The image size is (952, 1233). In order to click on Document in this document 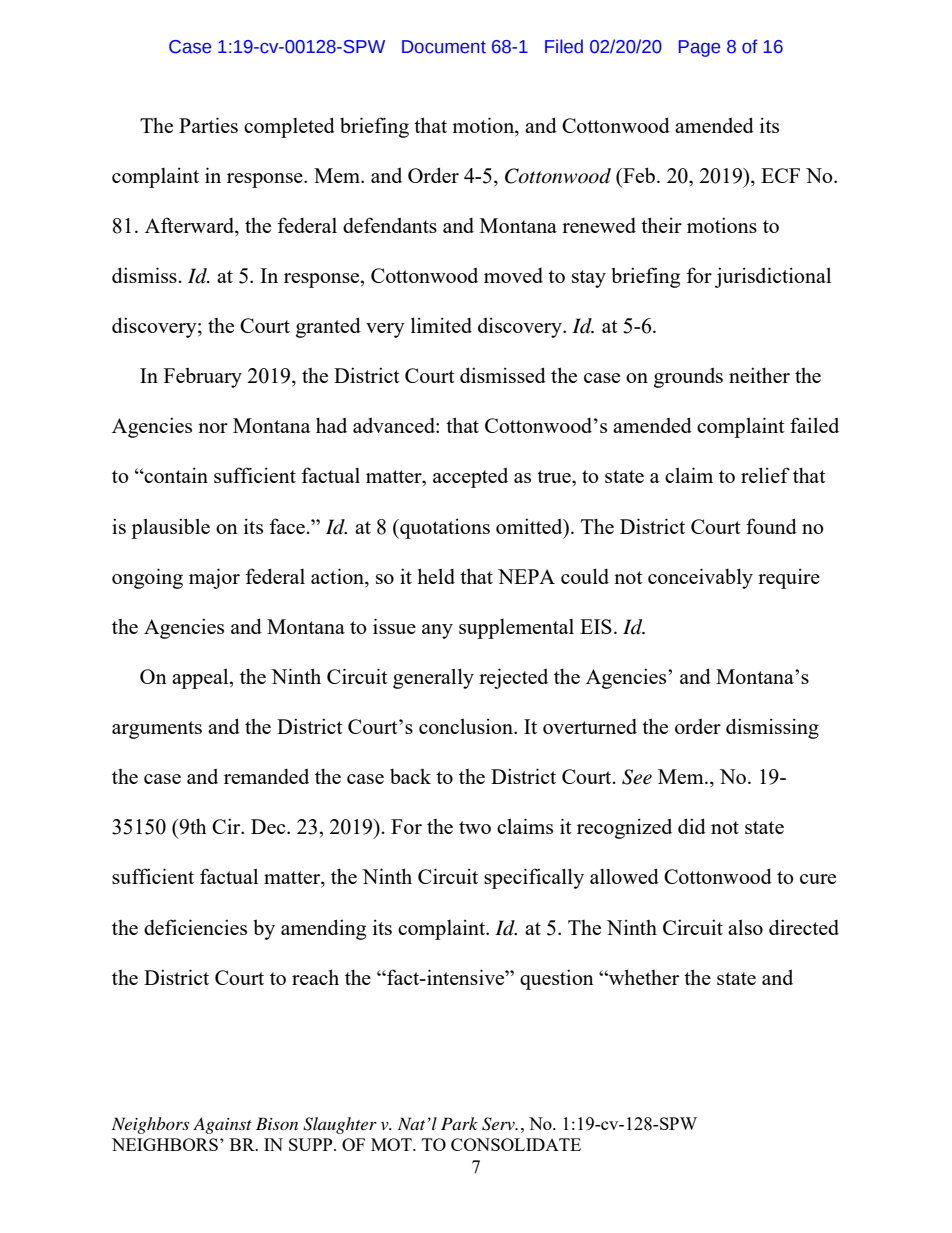, I will do `click(444, 47)`.
